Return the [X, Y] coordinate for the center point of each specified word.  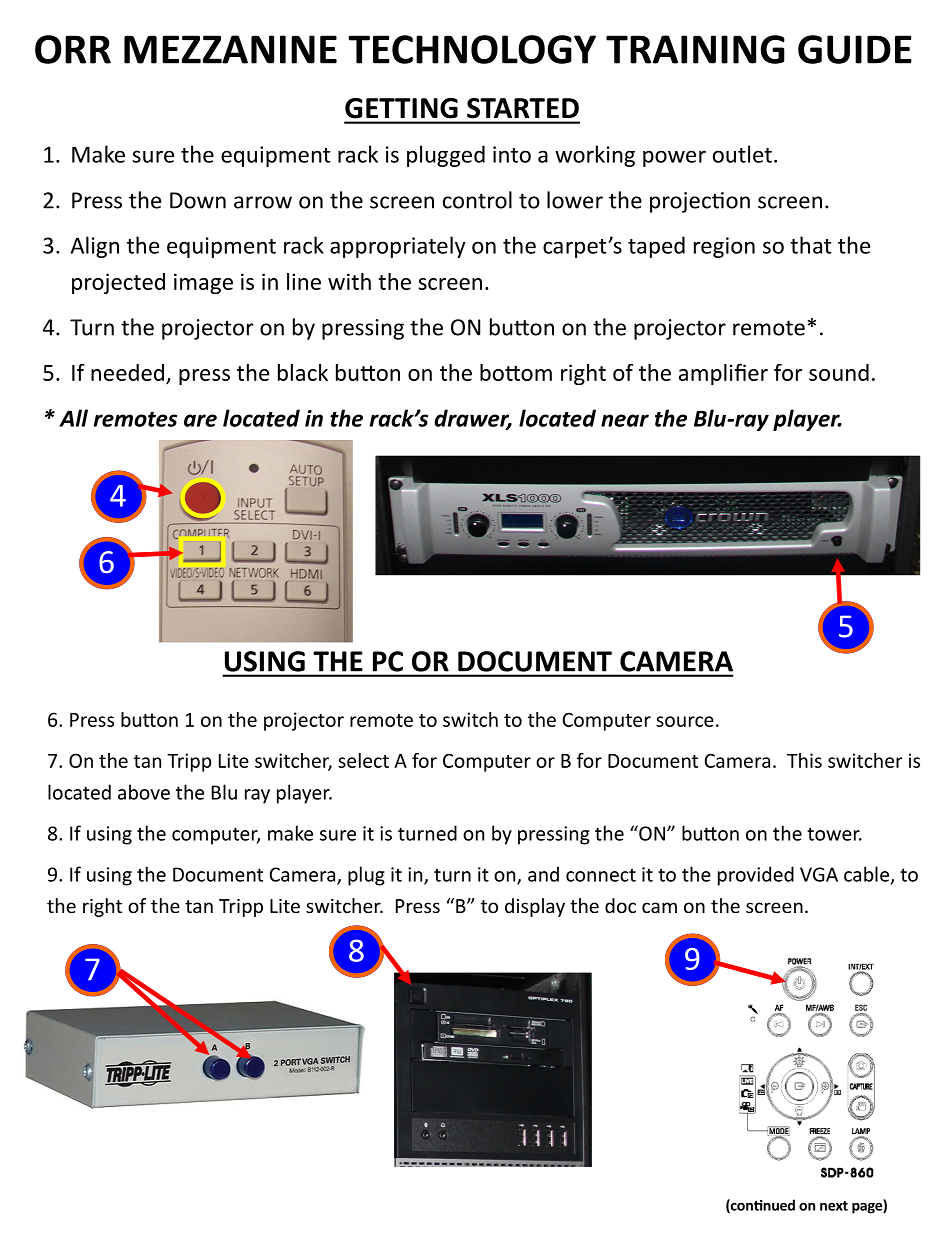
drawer [473, 419]
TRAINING [695, 49]
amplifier [723, 374]
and [543, 874]
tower [834, 834]
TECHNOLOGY [472, 49]
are [200, 420]
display [535, 907]
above [144, 792]
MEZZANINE [230, 49]
